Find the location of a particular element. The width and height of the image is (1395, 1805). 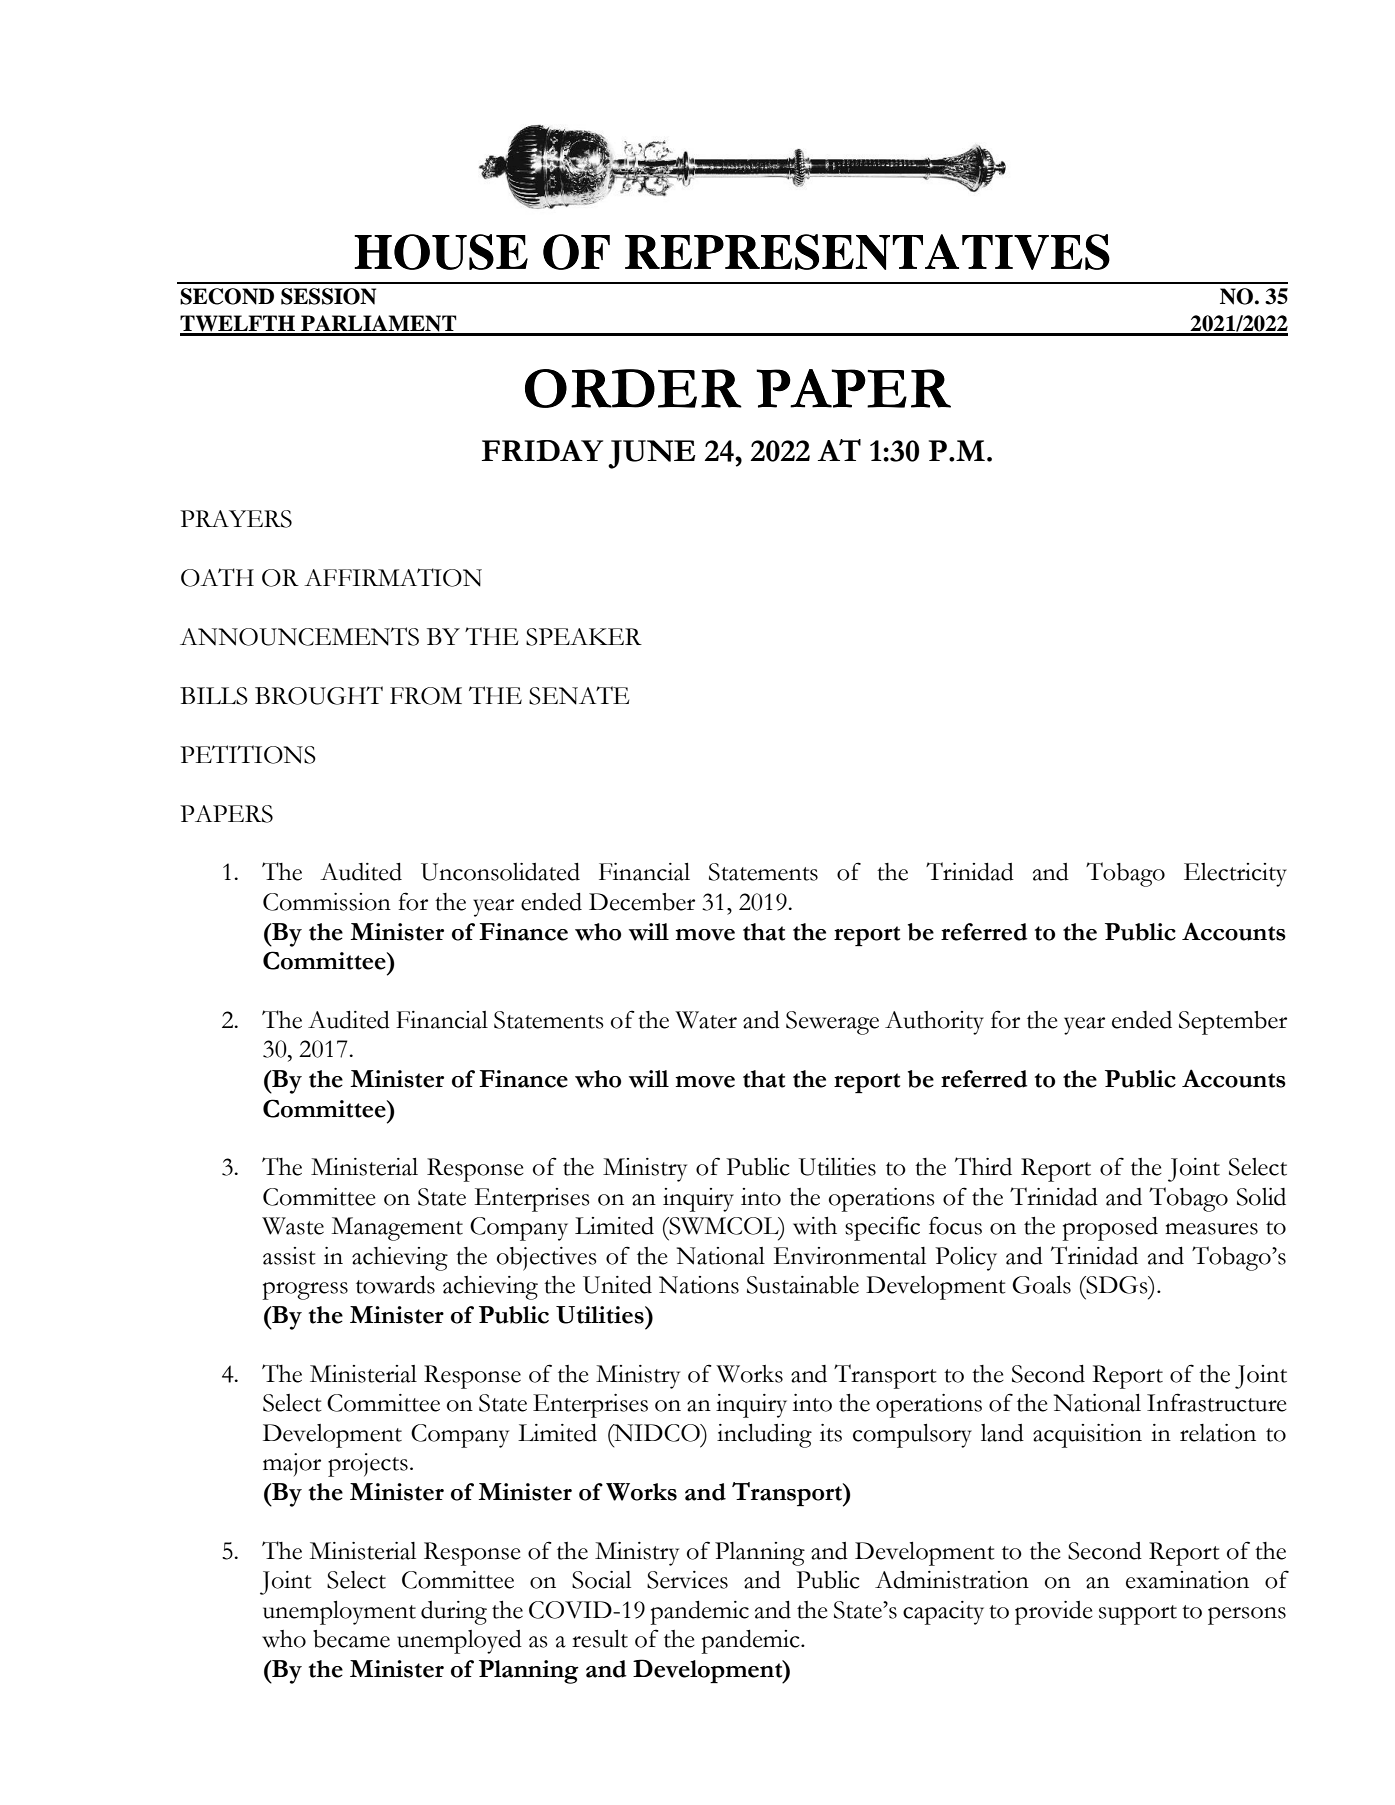

REPRESENTATIVES is located at coordinates (867, 252).
